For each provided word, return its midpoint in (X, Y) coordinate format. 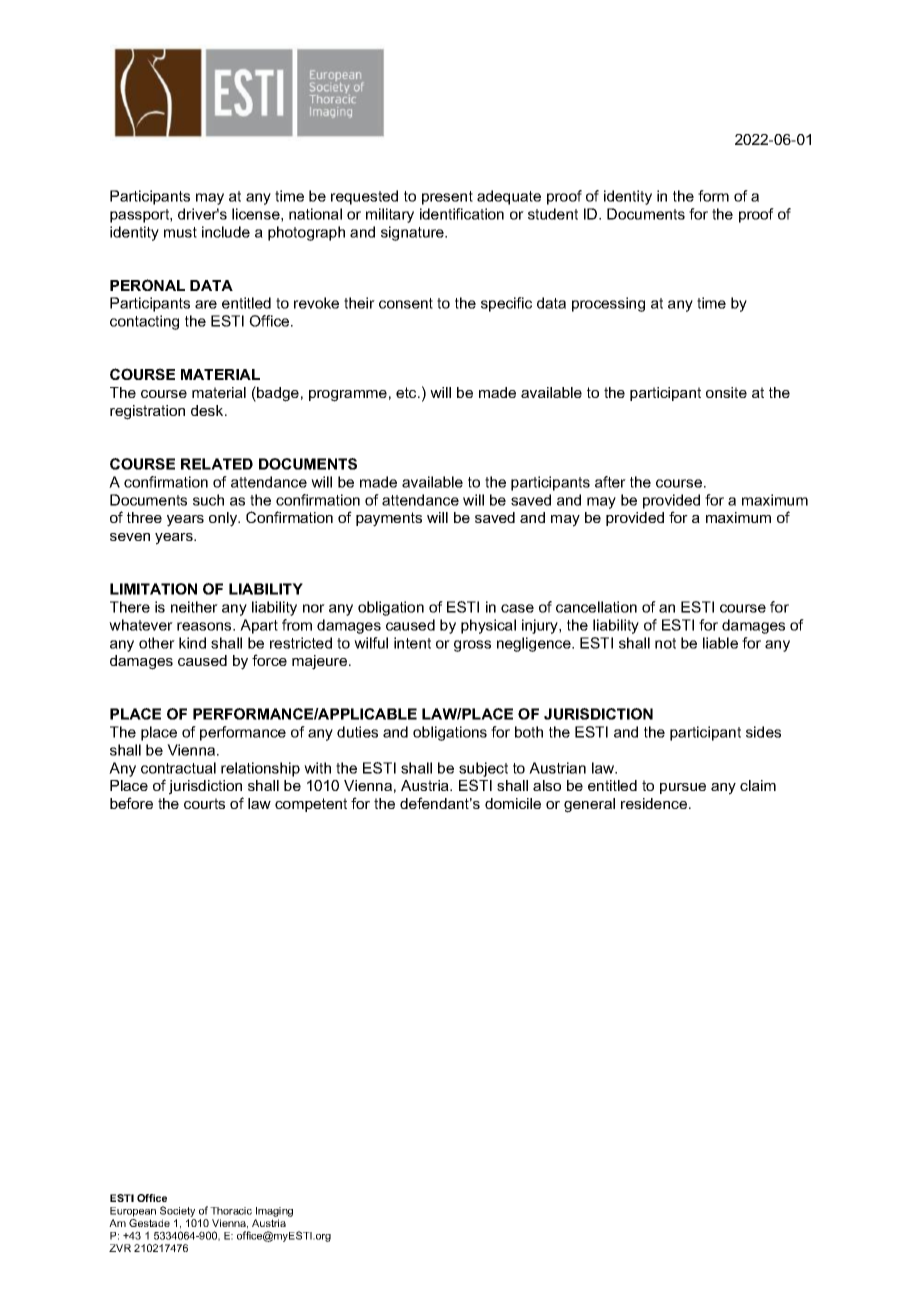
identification (462, 214)
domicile (513, 803)
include (226, 232)
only (224, 519)
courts (204, 803)
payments (389, 519)
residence (654, 803)
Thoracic (231, 1211)
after (610, 482)
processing (608, 304)
